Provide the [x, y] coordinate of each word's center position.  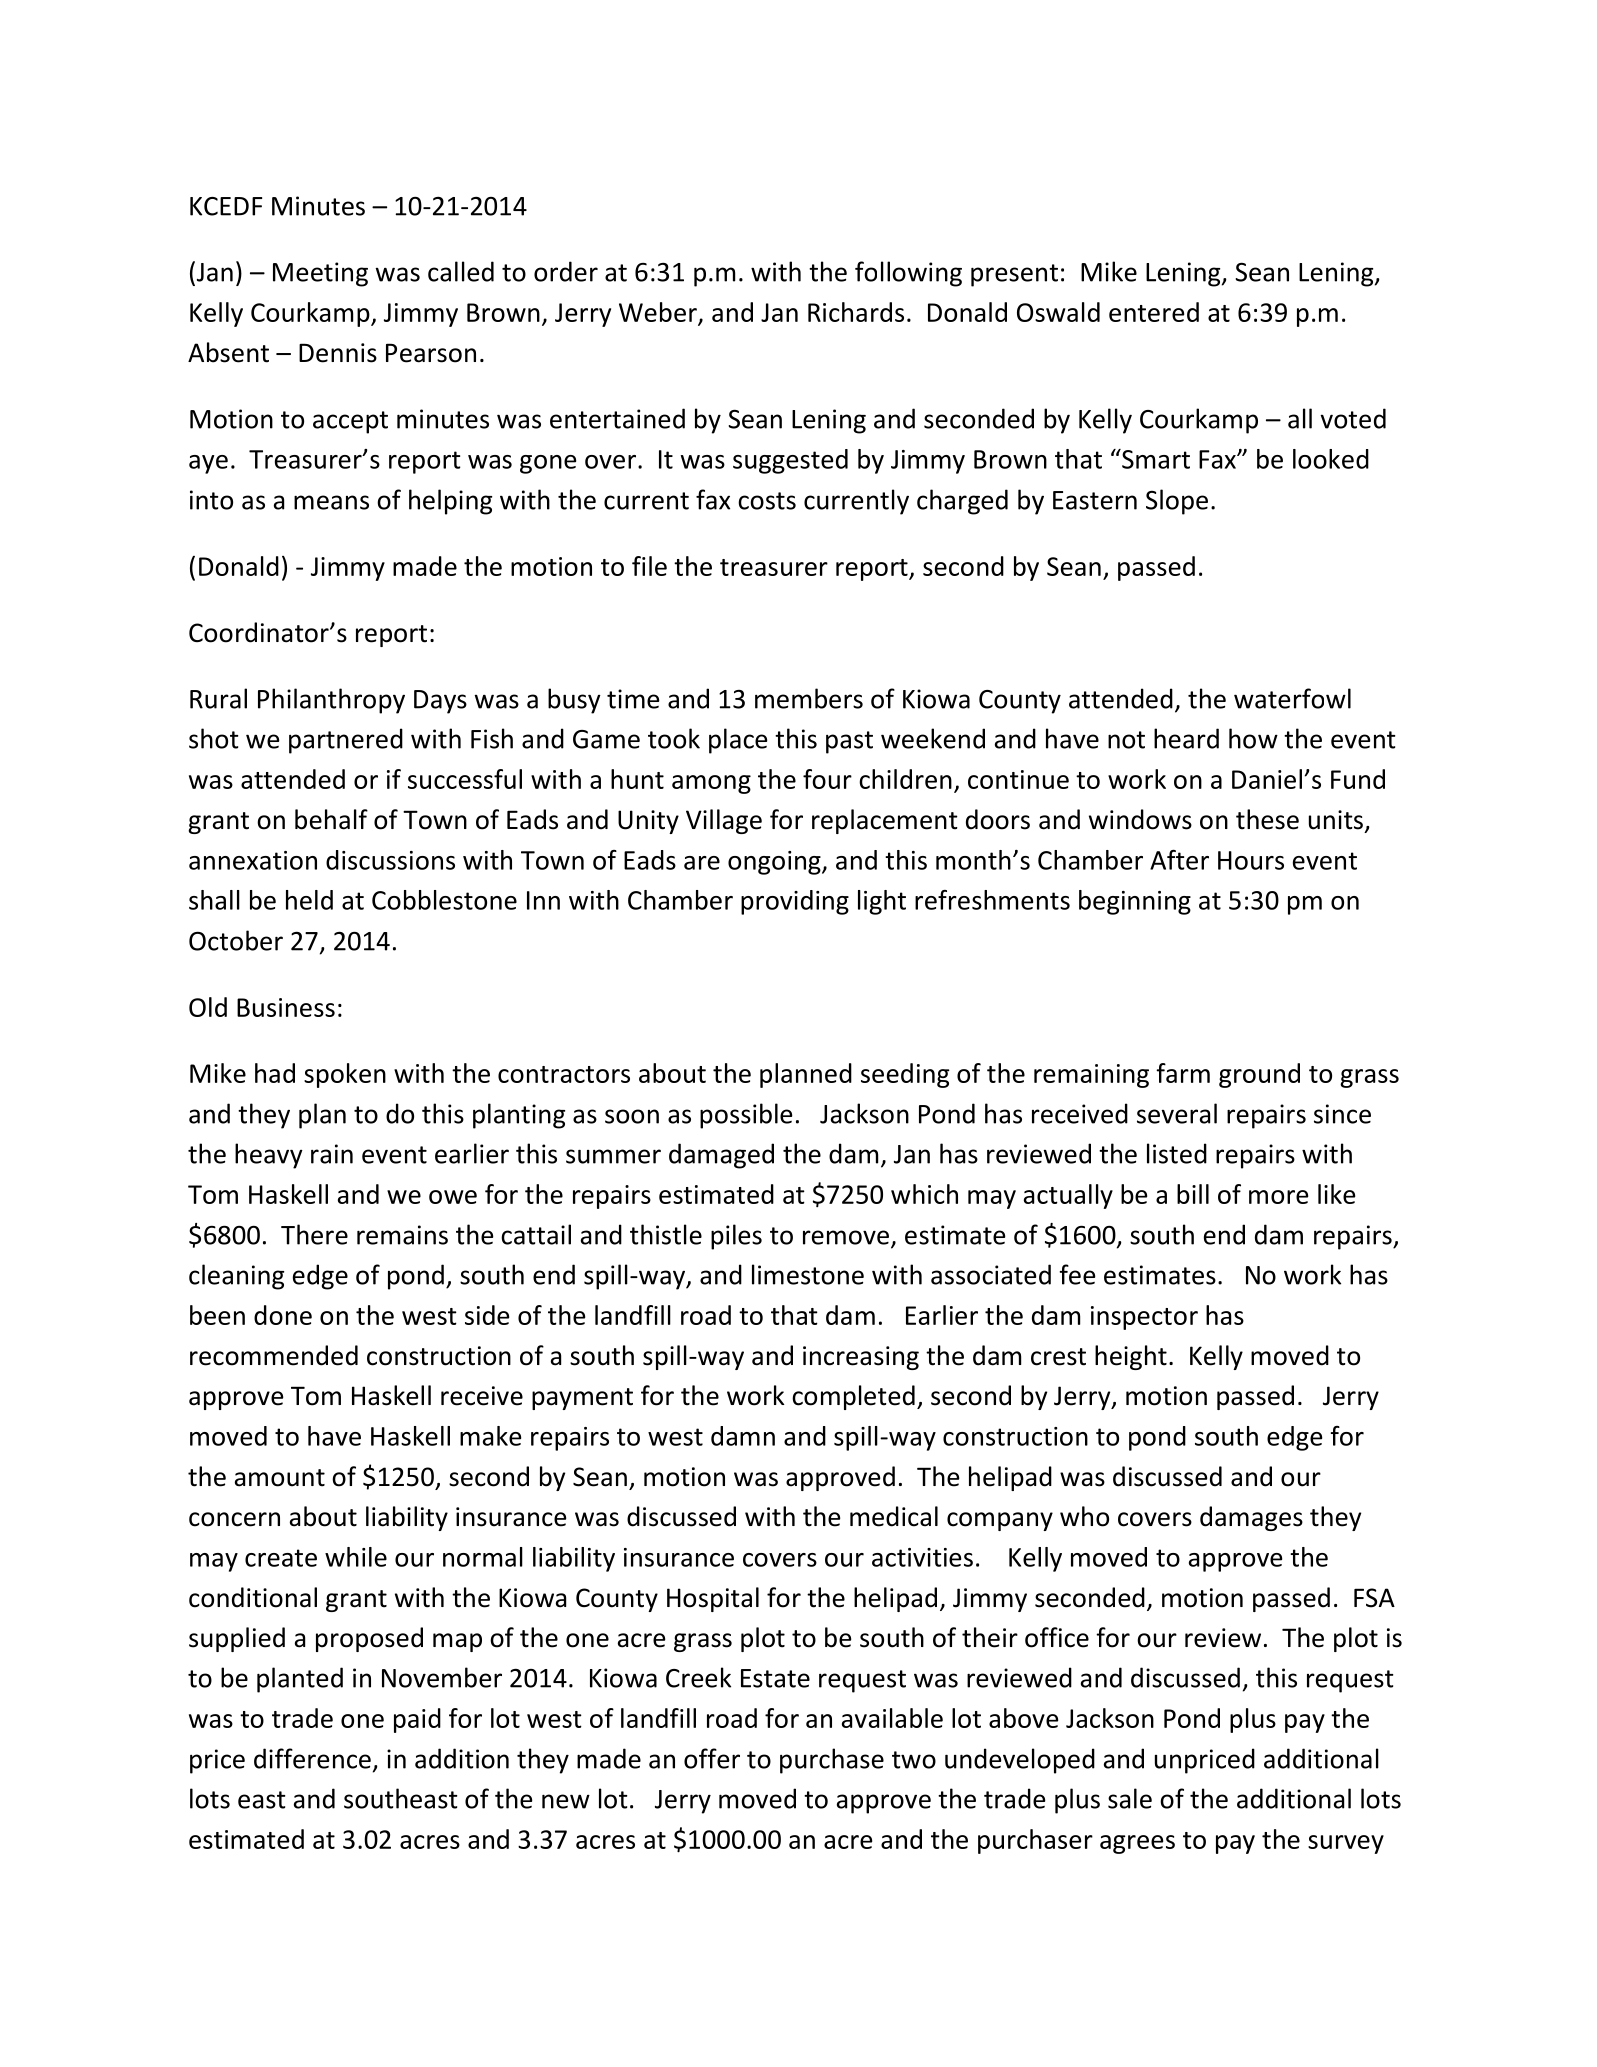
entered [1154, 312]
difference [312, 1758]
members [809, 698]
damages [1251, 1518]
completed [853, 1397]
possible [746, 1116]
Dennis [338, 353]
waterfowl [1292, 698]
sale [1130, 1798]
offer [712, 1758]
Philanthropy [331, 701]
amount [280, 1478]
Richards [856, 312]
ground [1259, 1075]
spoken [345, 1075]
